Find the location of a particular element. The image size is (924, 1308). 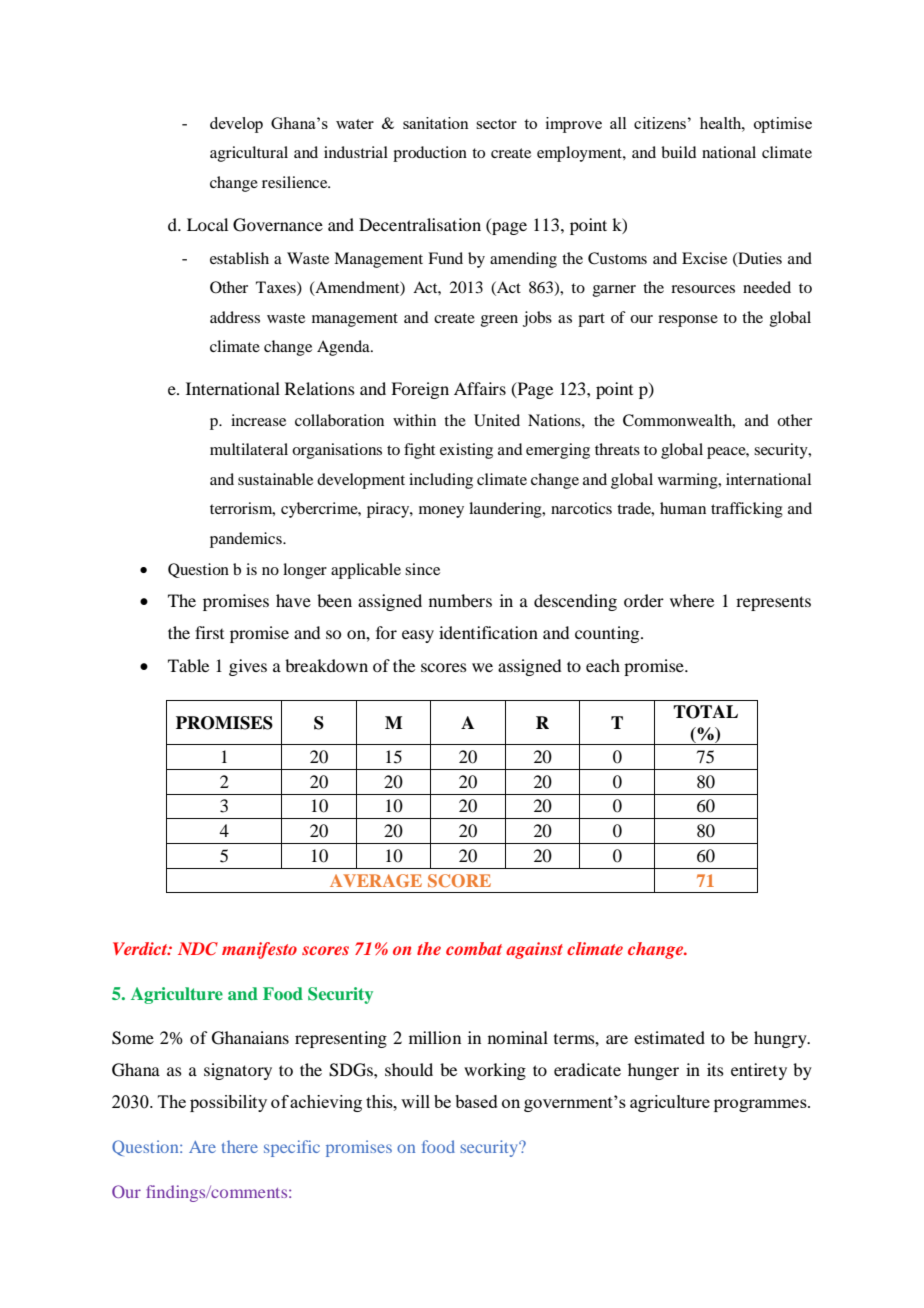

first is located at coordinates (209, 632).
